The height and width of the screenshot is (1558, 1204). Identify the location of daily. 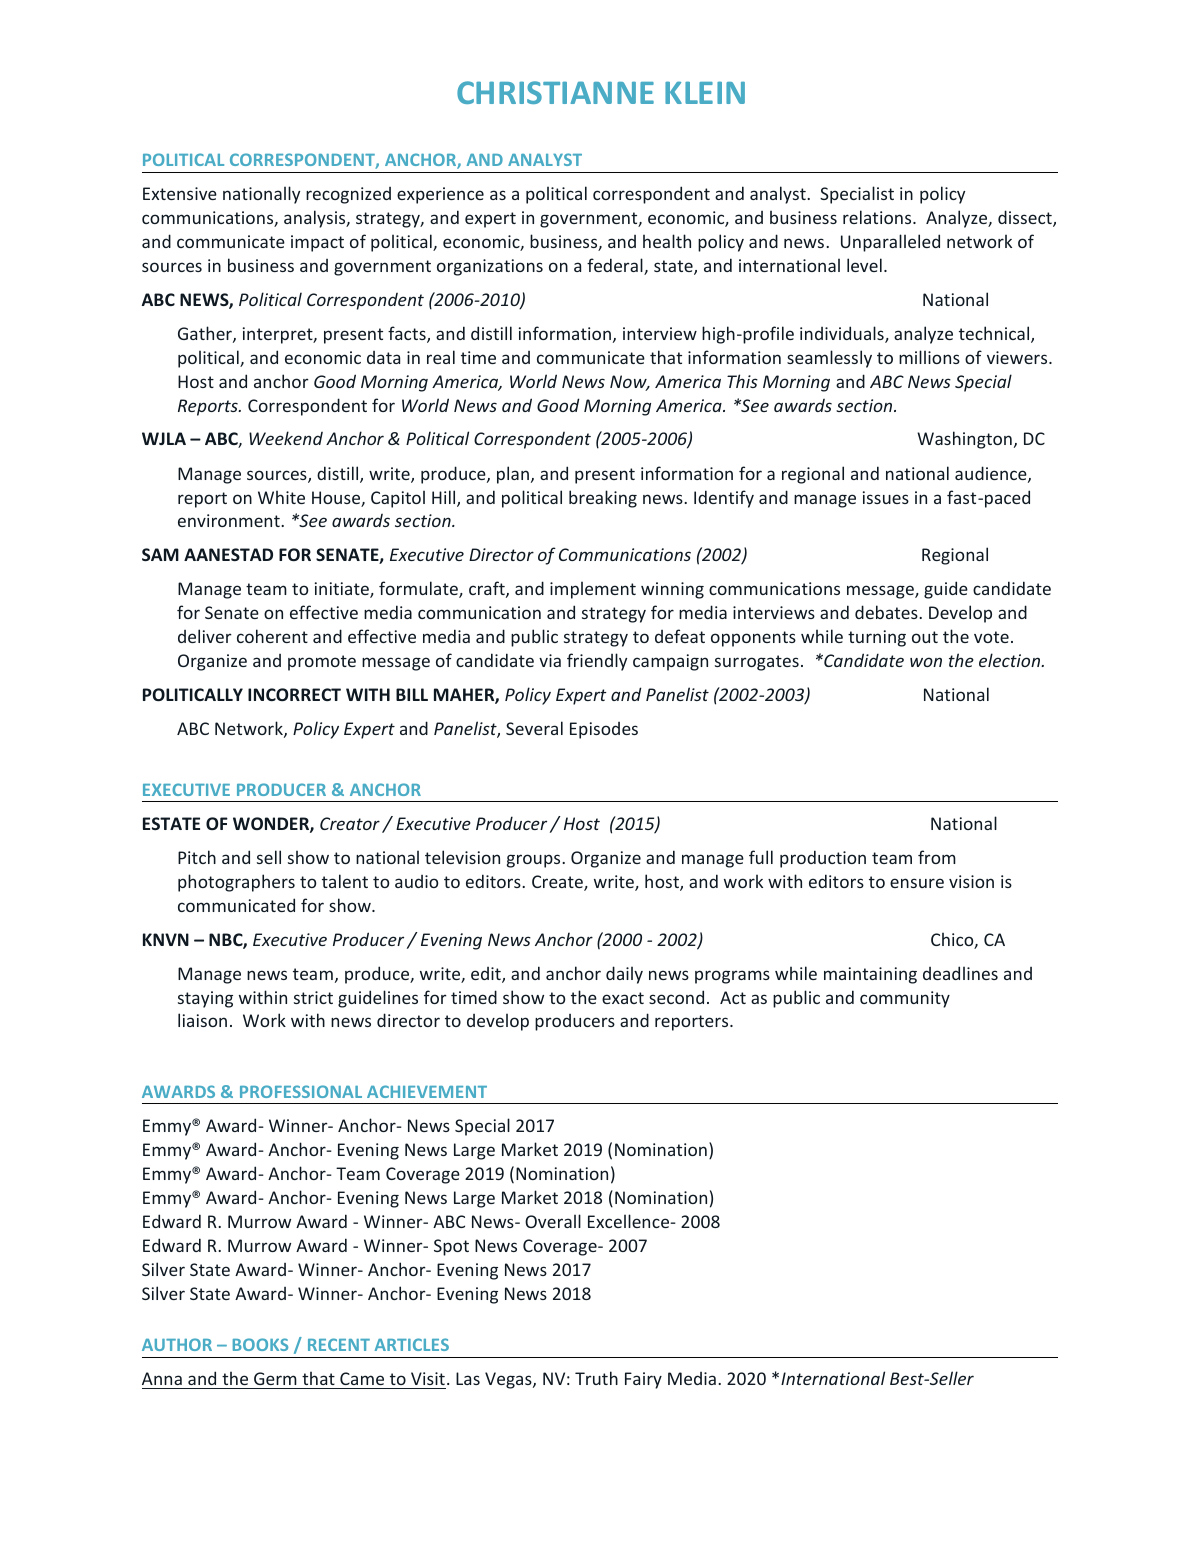
(624, 975).
